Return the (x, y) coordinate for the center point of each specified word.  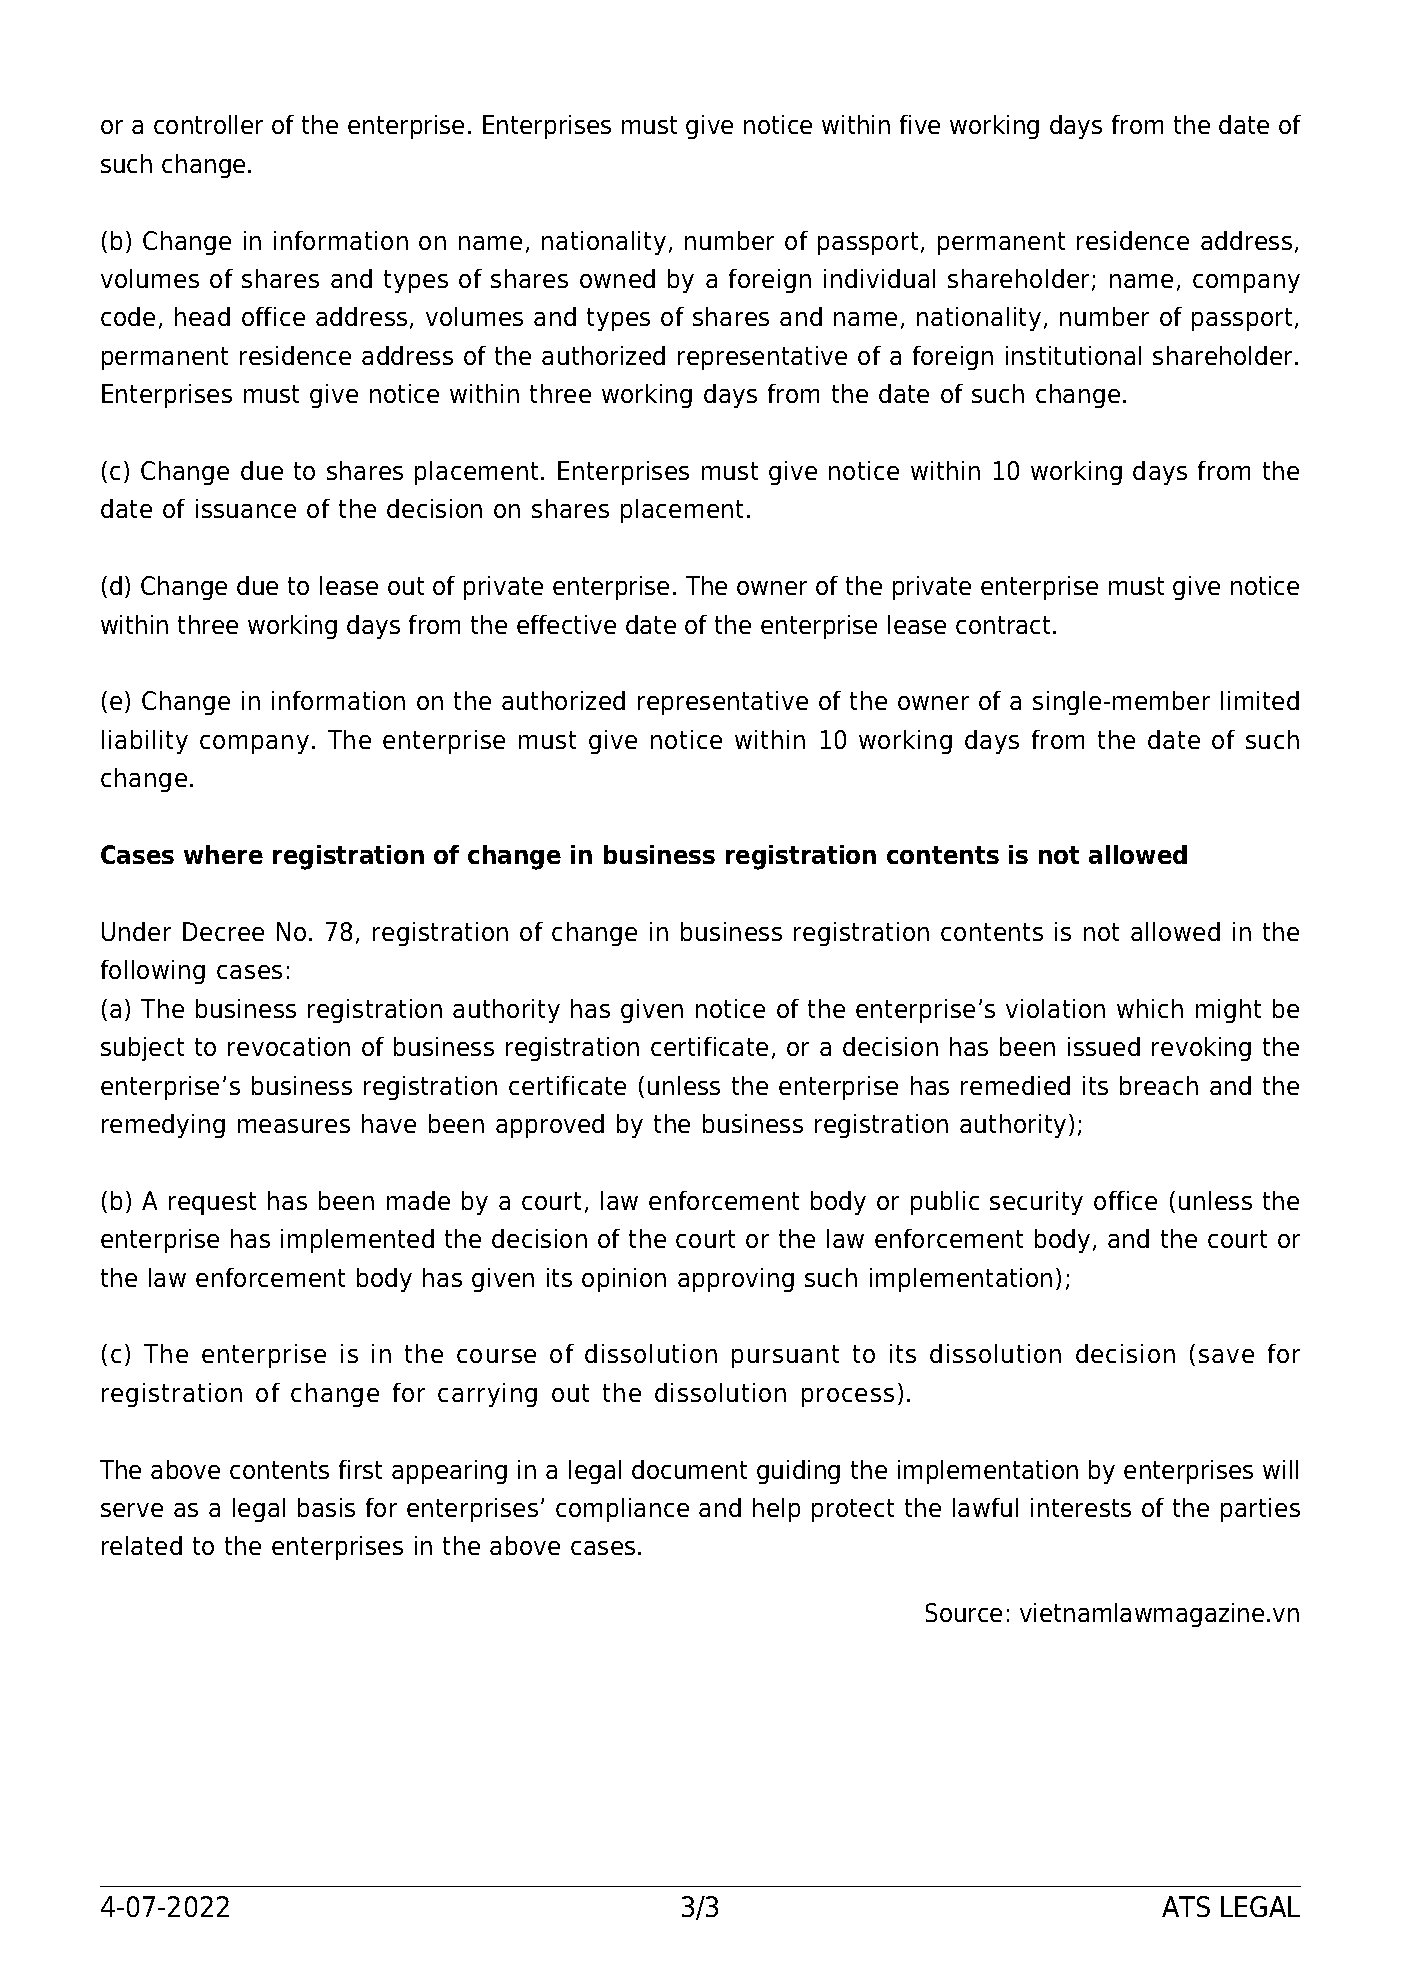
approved (550, 1126)
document (689, 1469)
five (920, 124)
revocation (289, 1046)
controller (208, 124)
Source (964, 1612)
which (1150, 1008)
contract (1005, 625)
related (142, 1545)
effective (566, 624)
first (360, 1469)
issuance (246, 508)
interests (1081, 1507)
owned (617, 278)
